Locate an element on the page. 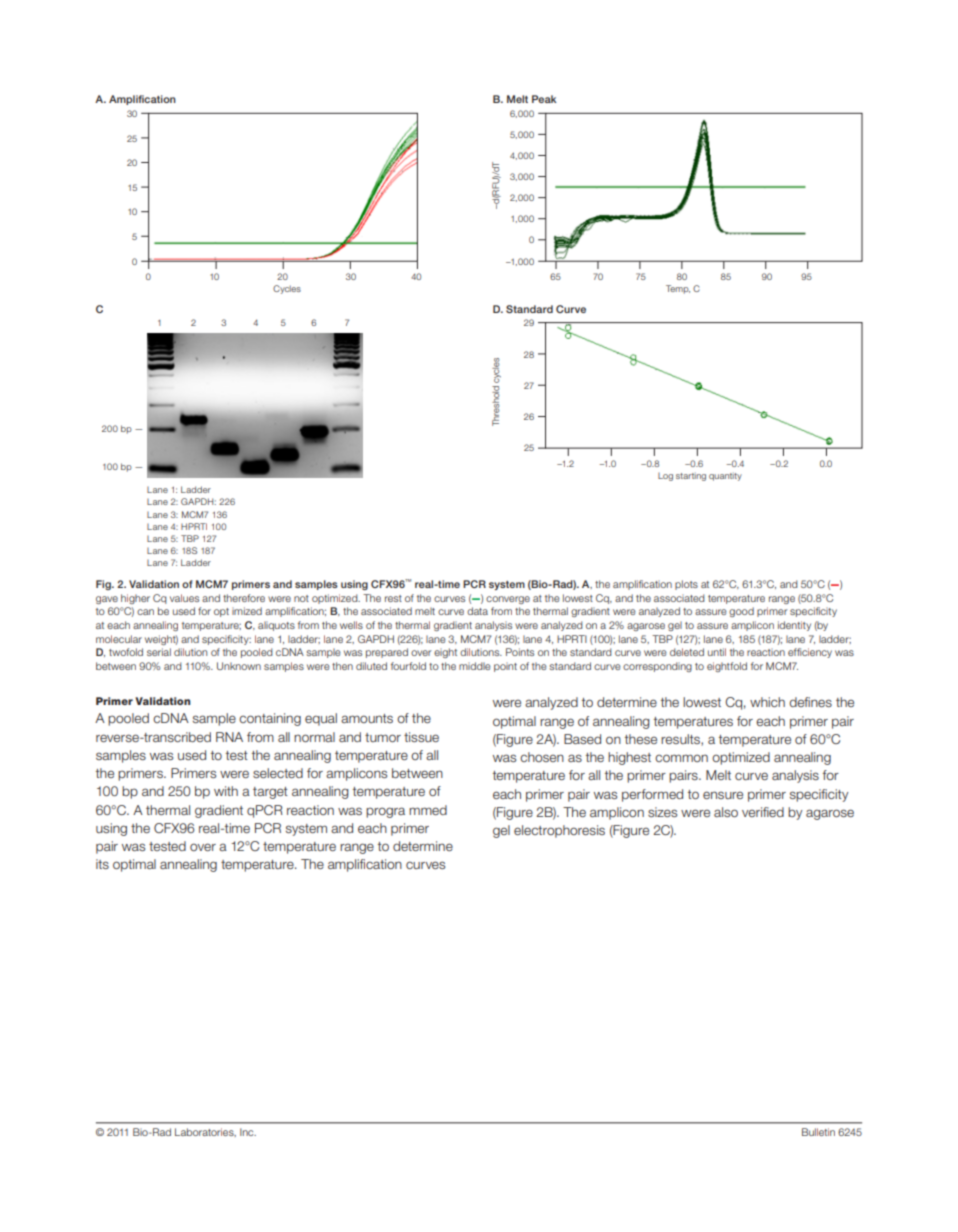 Image resolution: width=958 pixels, height=1232 pixels. Log is located at coordinates (665, 477).
